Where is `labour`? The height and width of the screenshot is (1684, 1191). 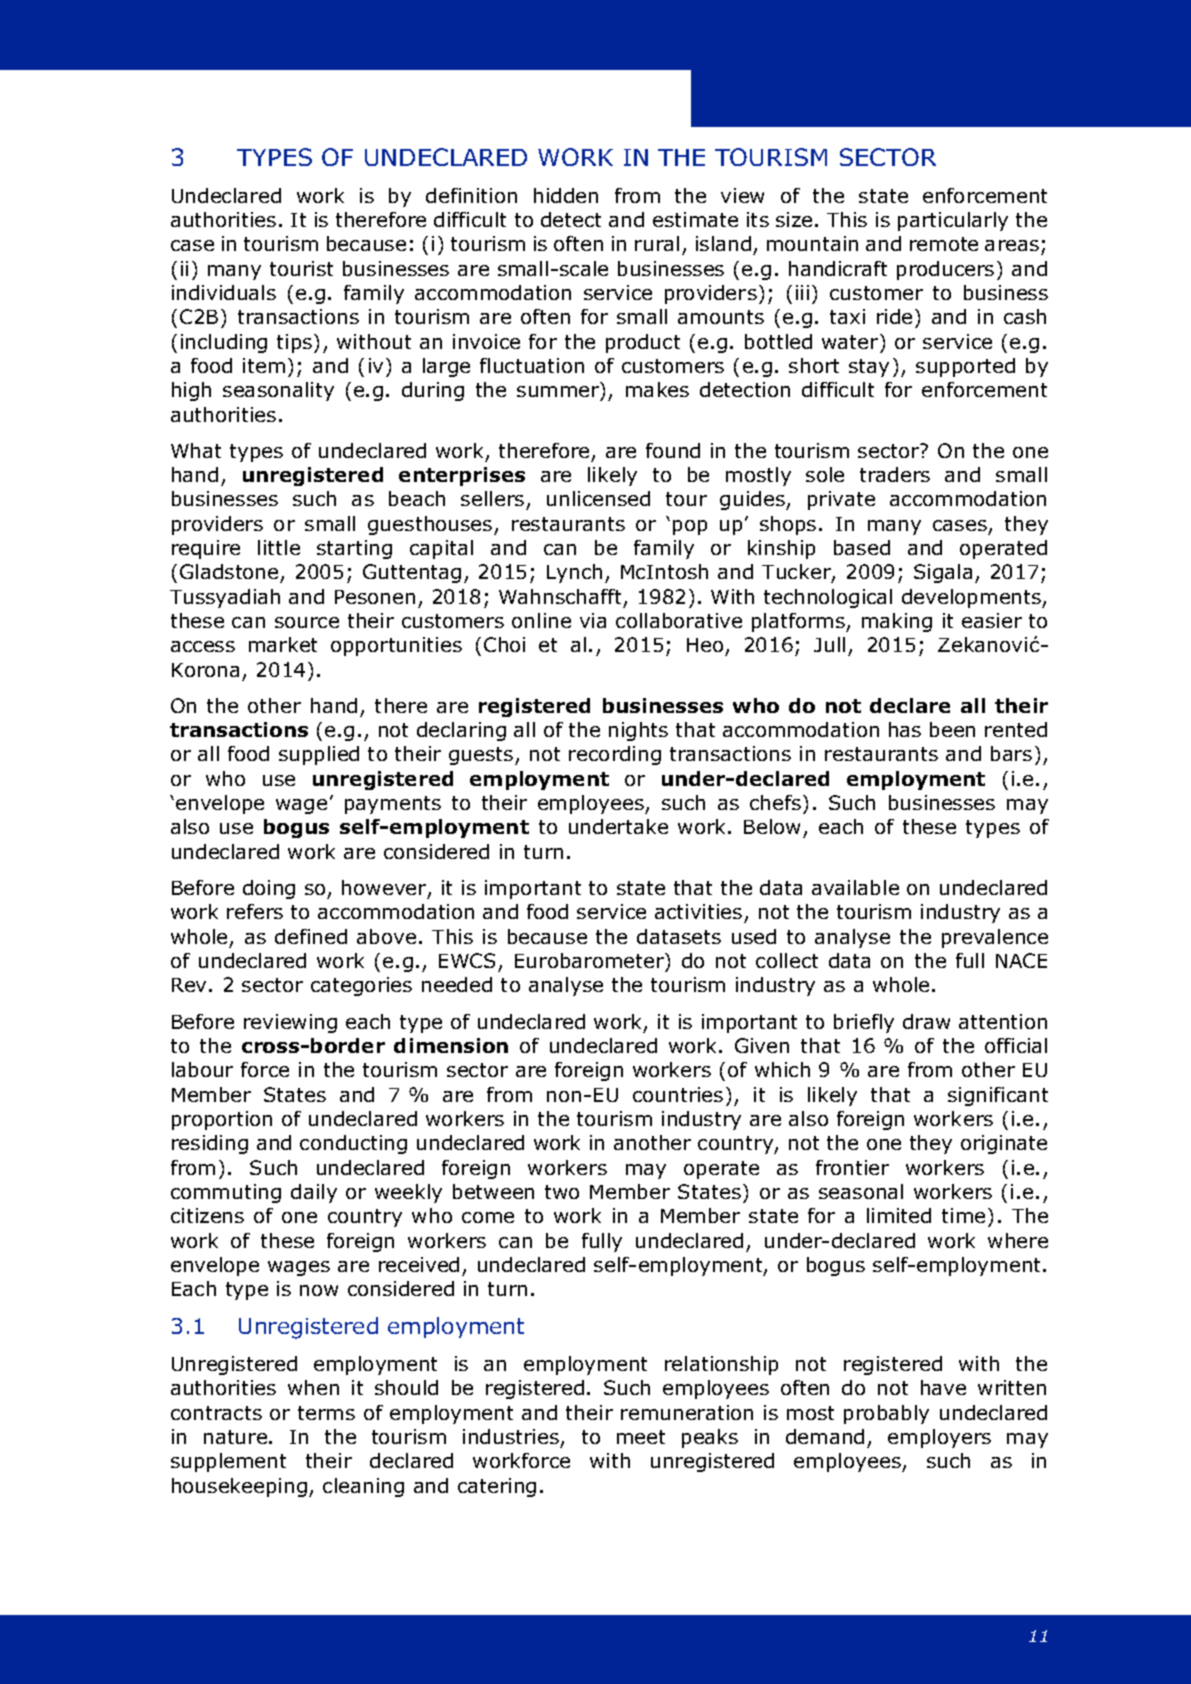
labour is located at coordinates (202, 1069).
